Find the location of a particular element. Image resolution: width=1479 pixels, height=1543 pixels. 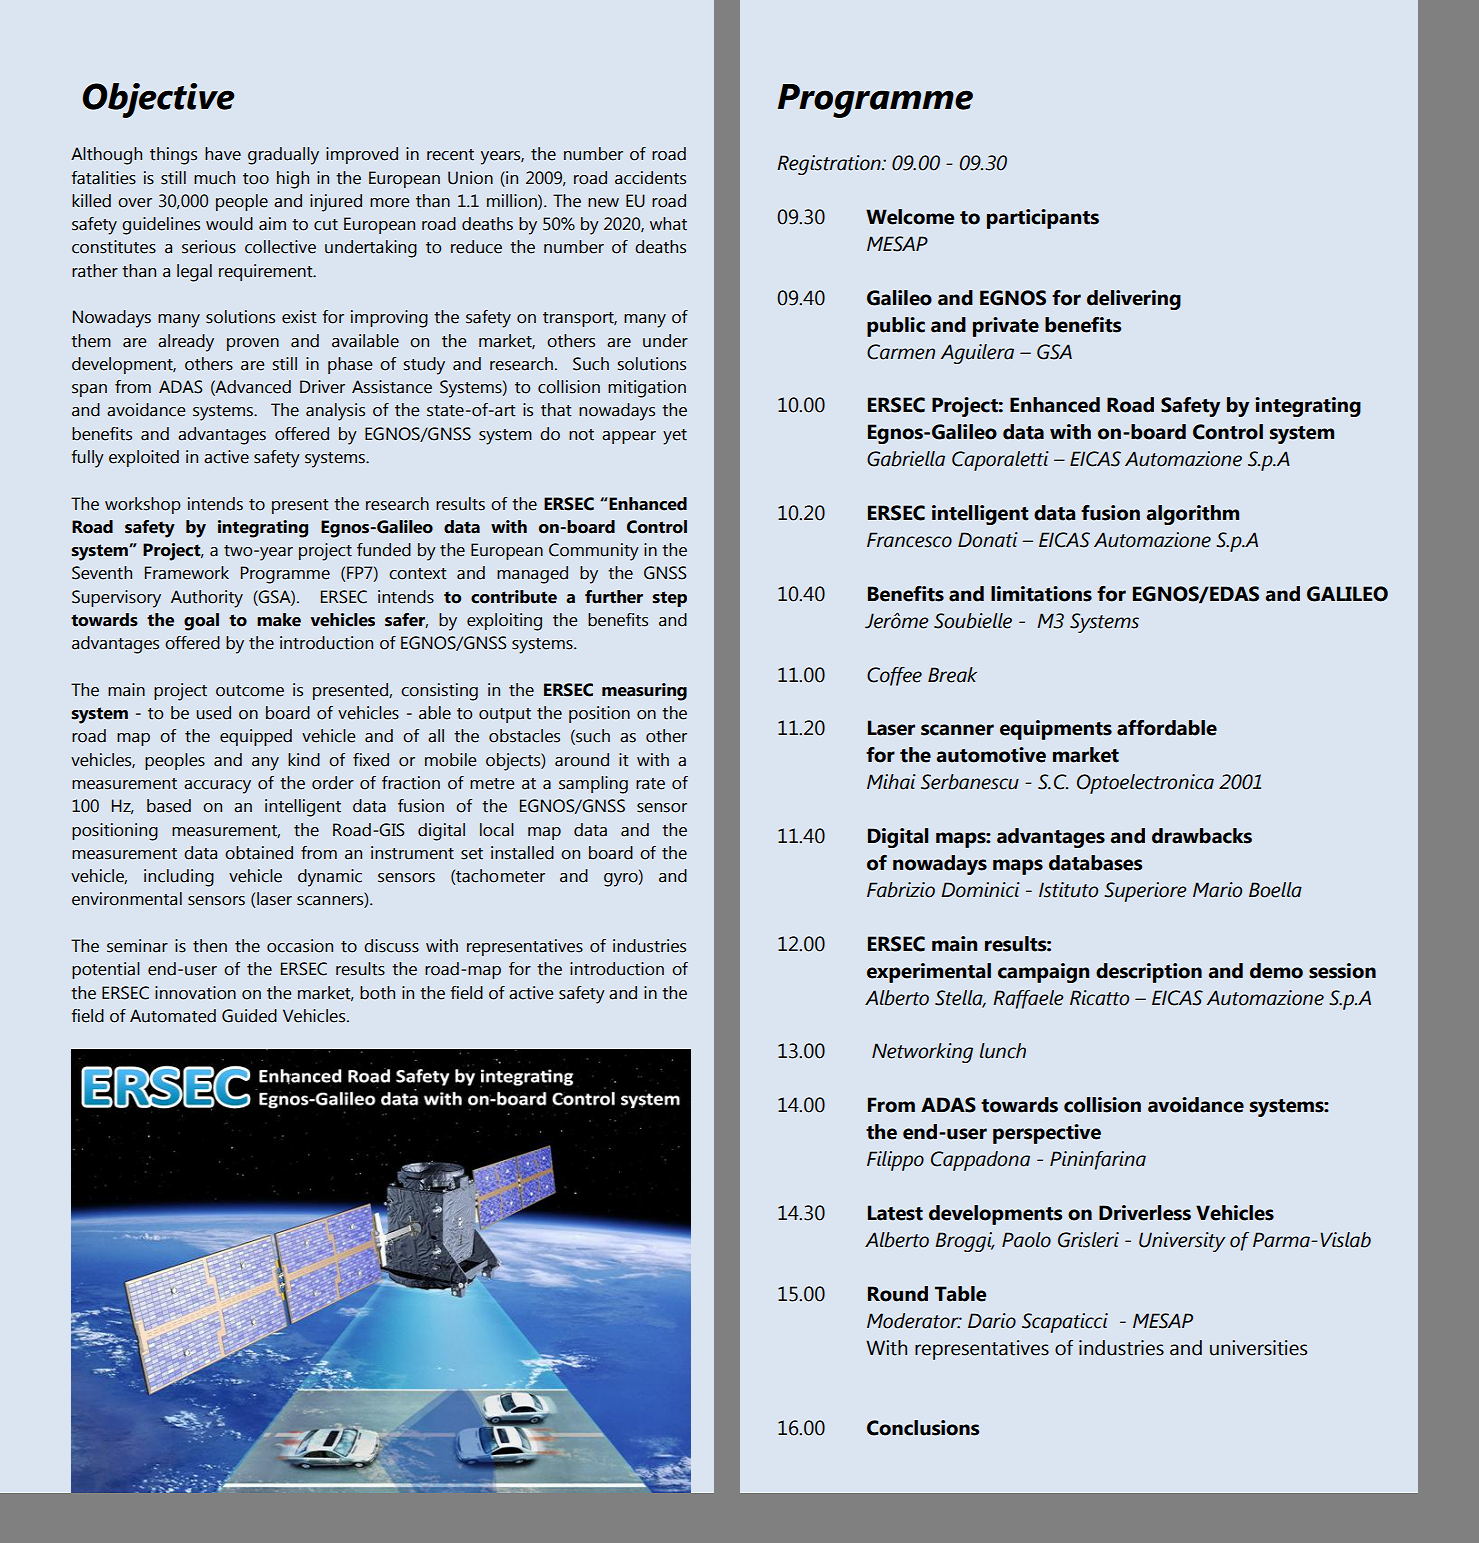

already is located at coordinates (186, 343).
